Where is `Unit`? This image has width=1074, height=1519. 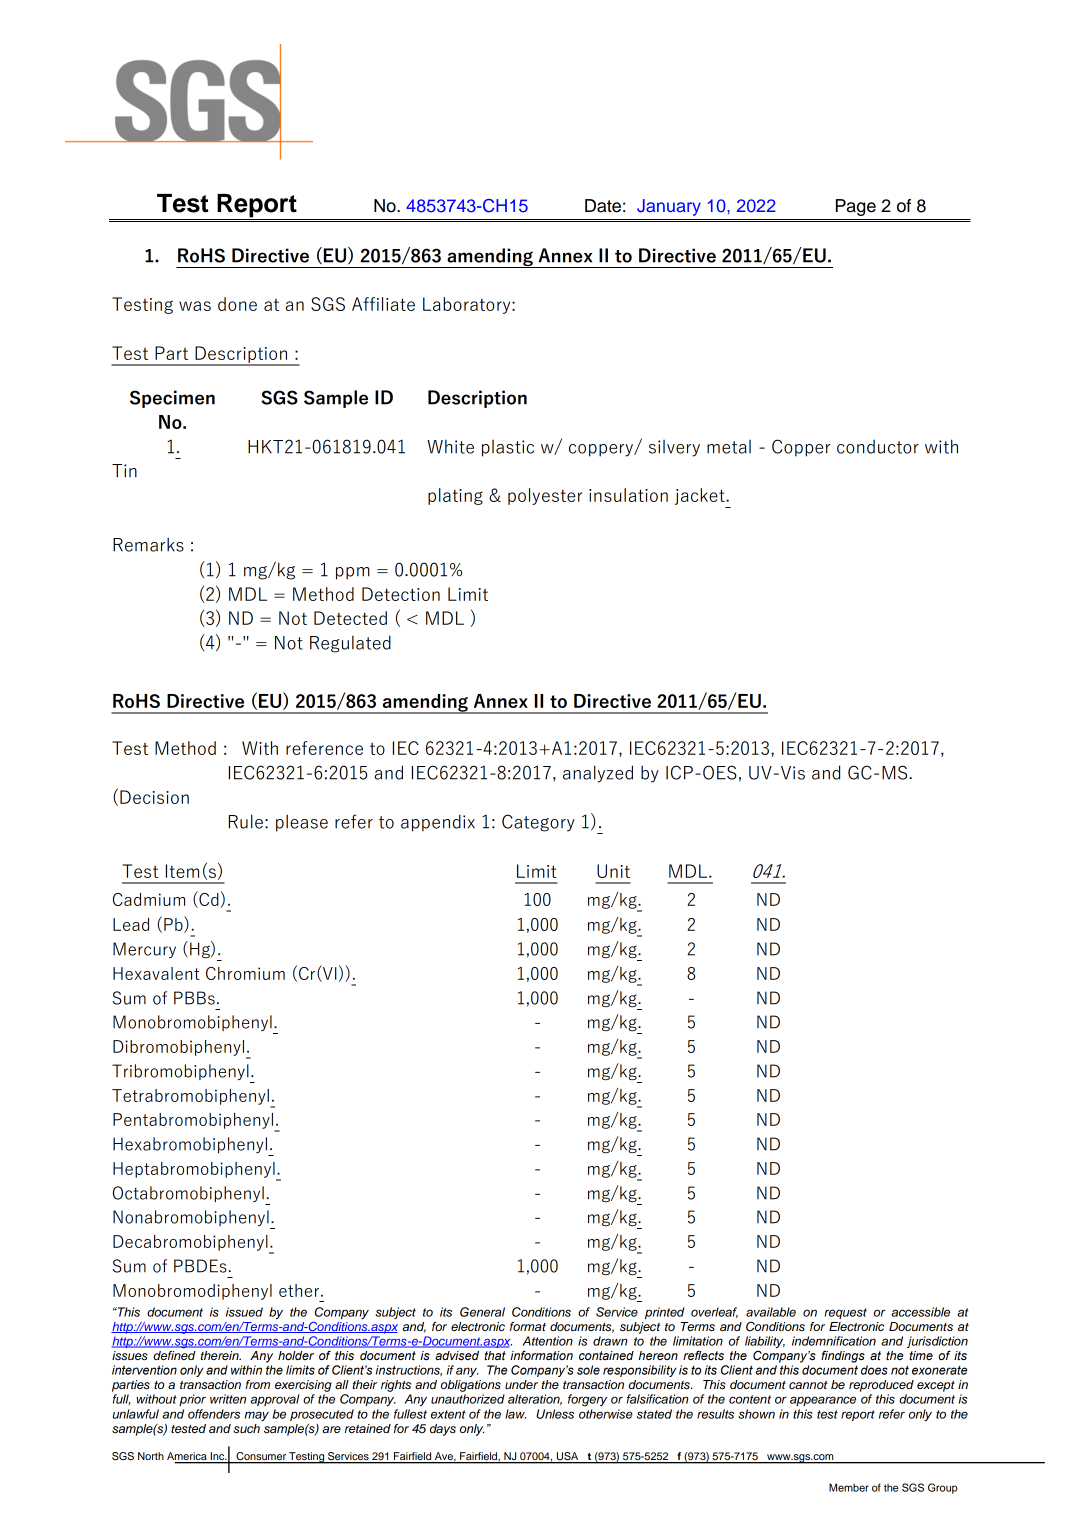 Unit is located at coordinates (613, 871).
